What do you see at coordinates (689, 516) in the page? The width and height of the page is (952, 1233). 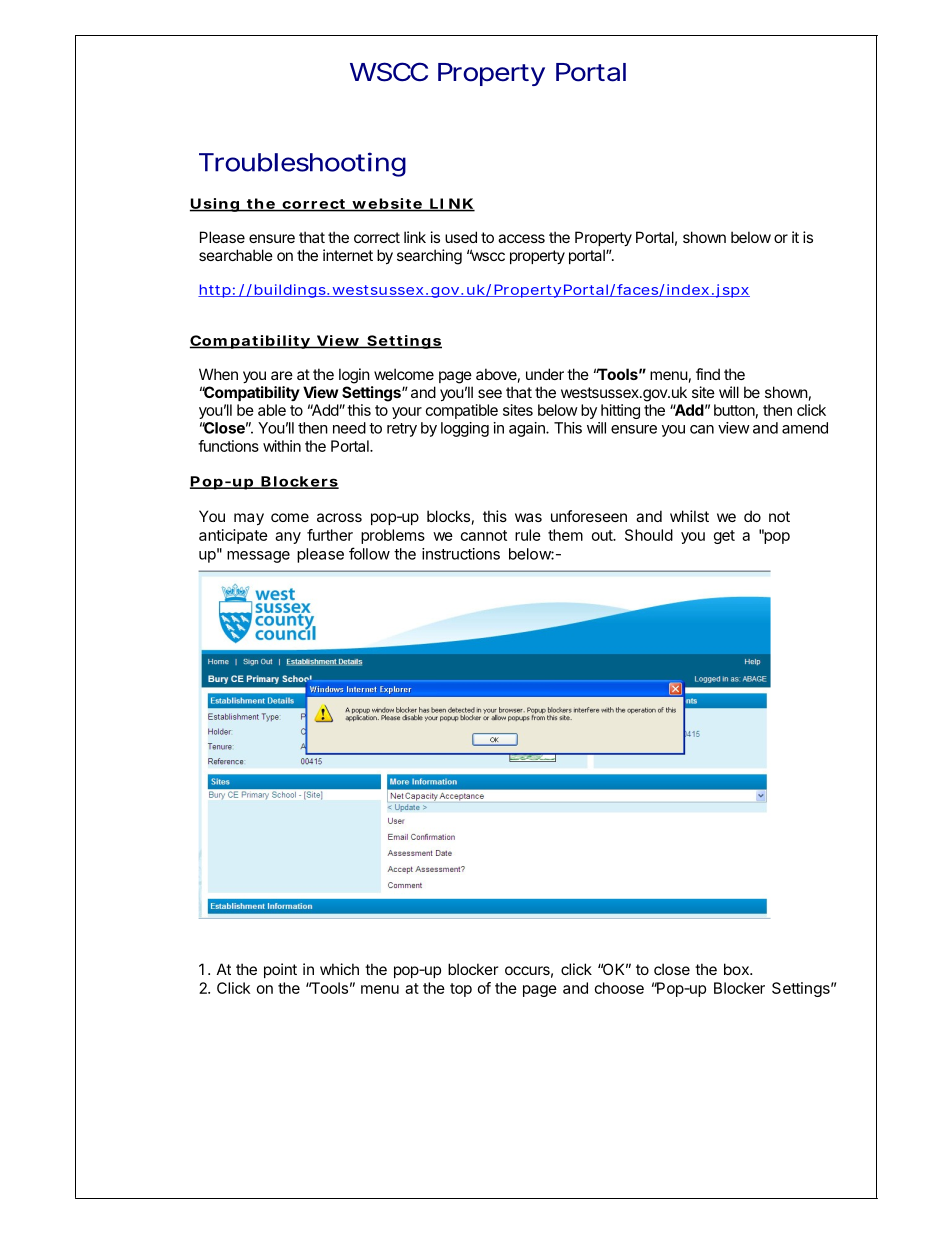 I see `whilst` at bounding box center [689, 516].
